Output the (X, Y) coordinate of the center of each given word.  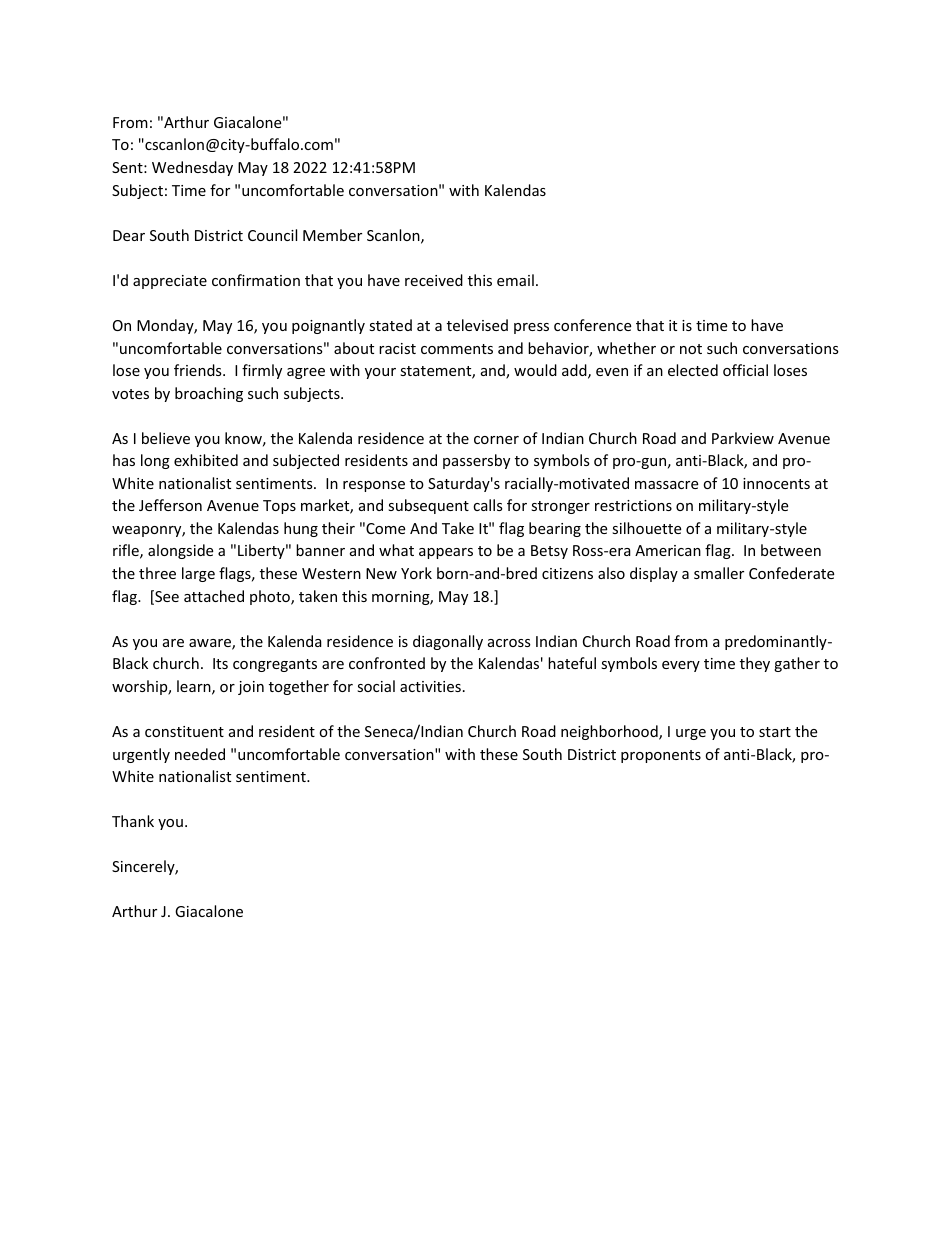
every (681, 666)
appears (446, 553)
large (198, 574)
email (515, 280)
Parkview (743, 438)
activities (430, 686)
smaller (719, 573)
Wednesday (192, 168)
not (691, 349)
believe (166, 438)
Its (220, 663)
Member (332, 235)
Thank (133, 821)
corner (496, 440)
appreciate (170, 282)
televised (477, 325)
